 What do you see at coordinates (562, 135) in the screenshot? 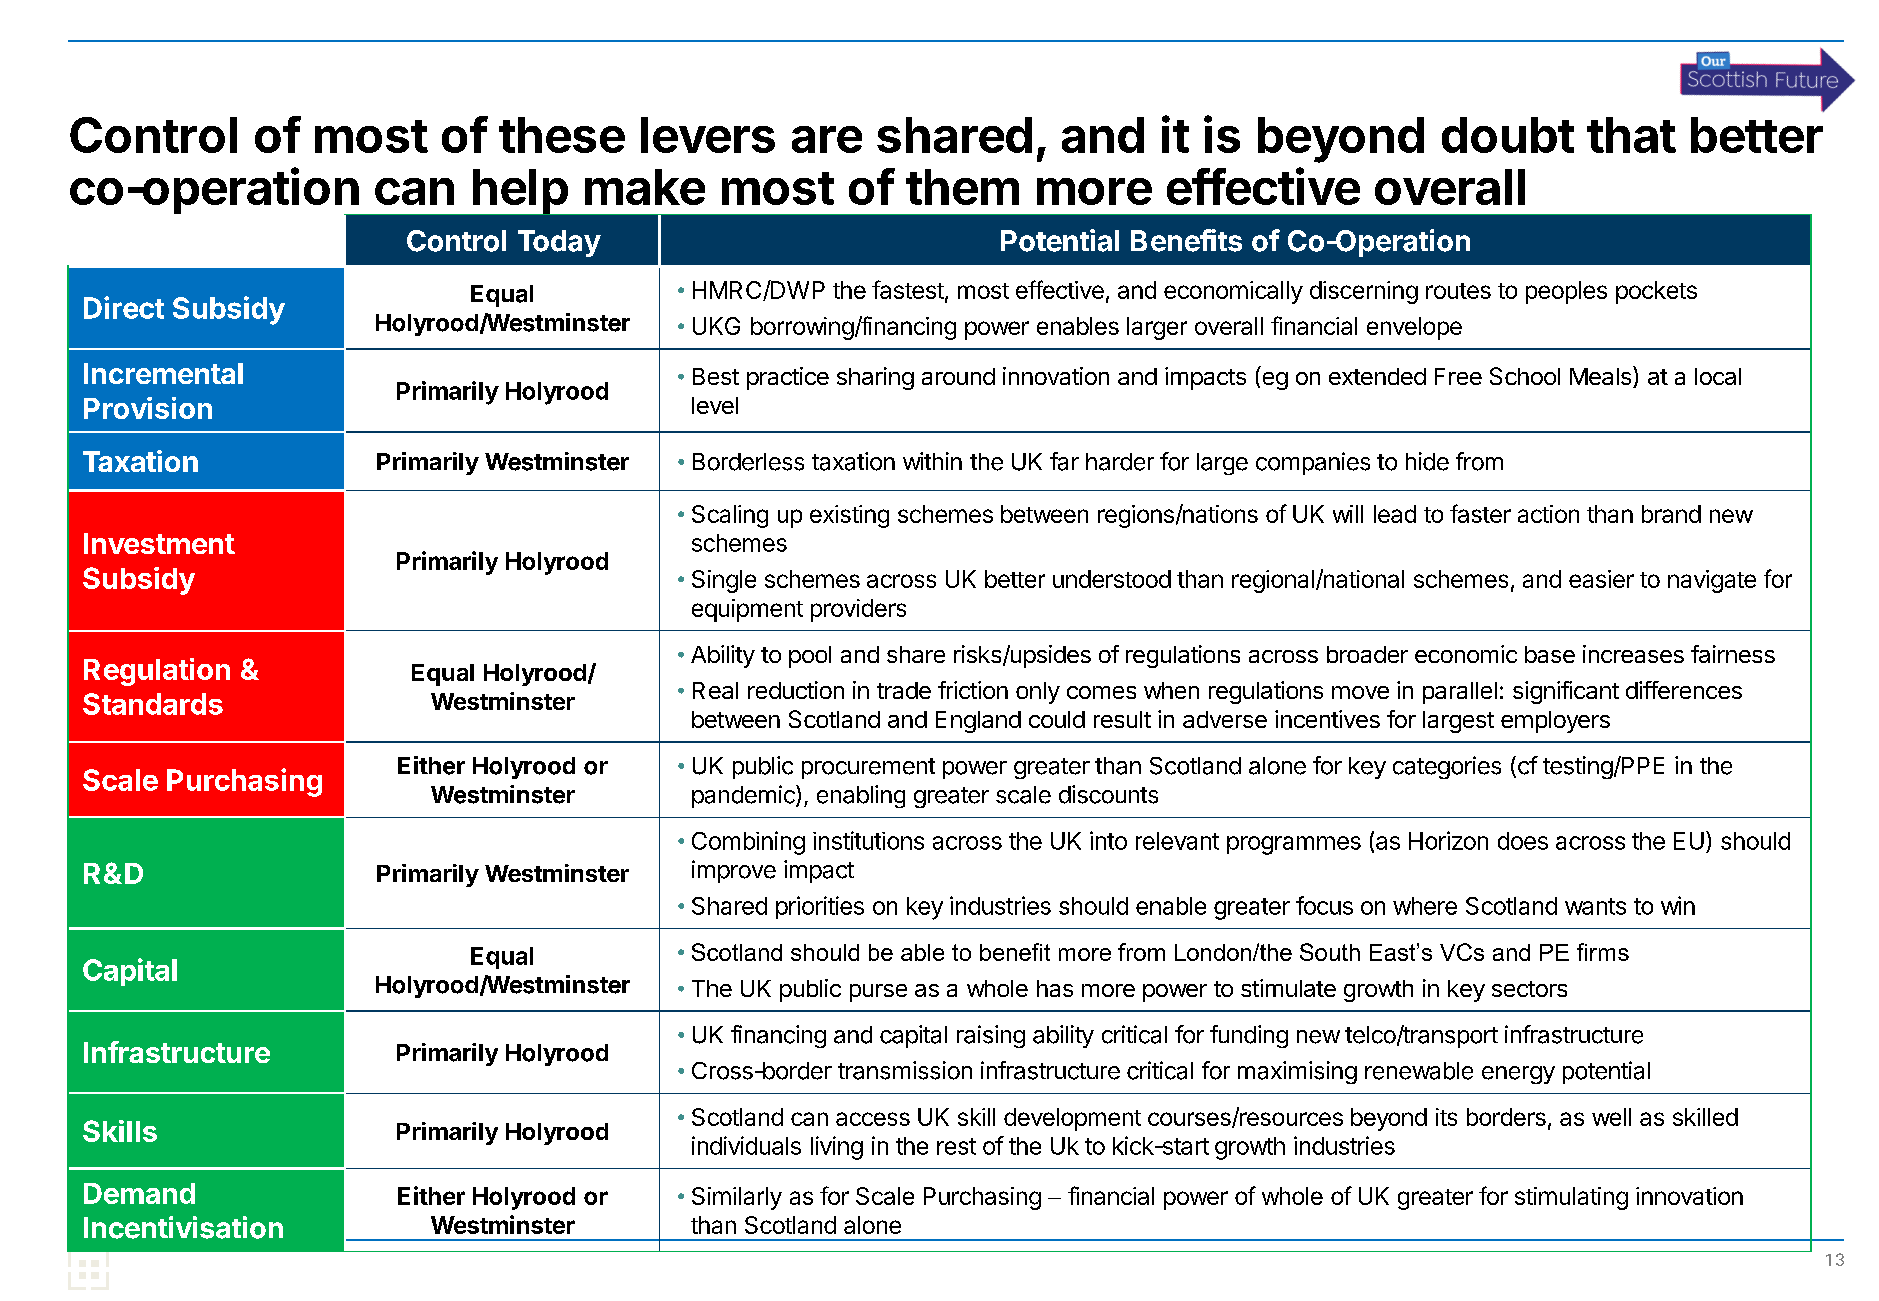
I see `these` at bounding box center [562, 135].
